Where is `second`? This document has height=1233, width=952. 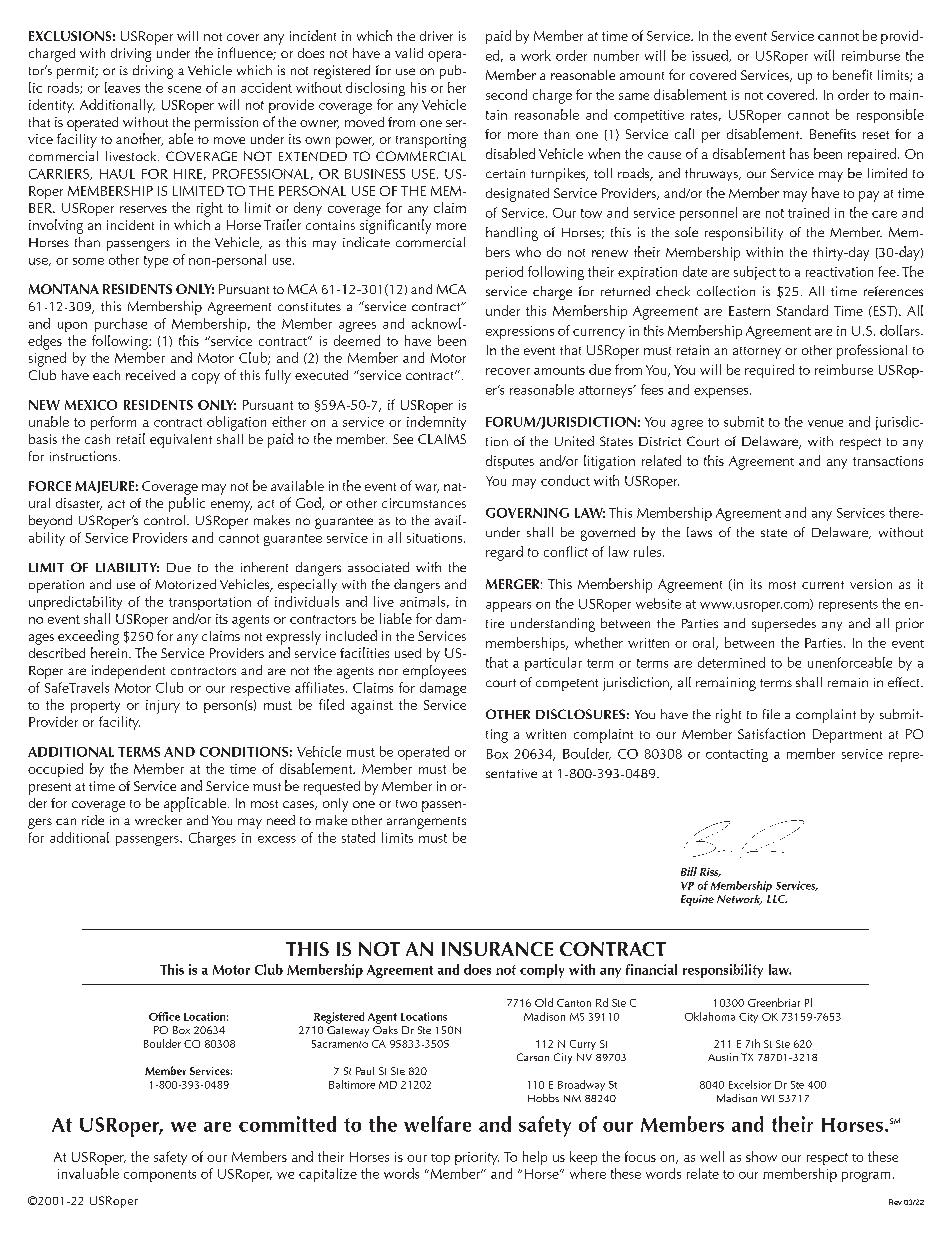 second is located at coordinates (506, 94).
